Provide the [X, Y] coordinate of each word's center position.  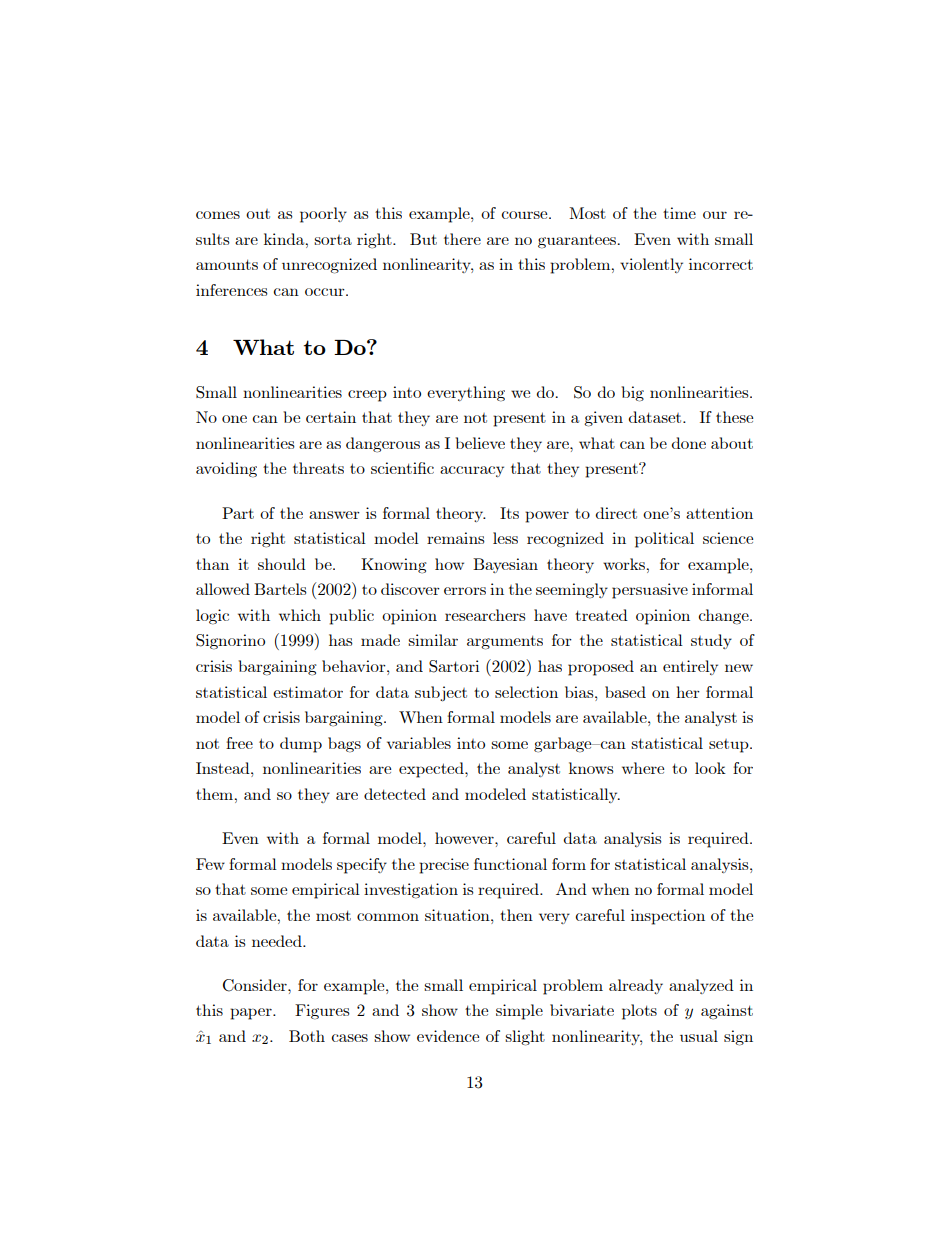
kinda [285, 239]
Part [238, 513]
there [462, 239]
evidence [448, 1036]
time [679, 213]
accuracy [472, 471]
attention [719, 513]
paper [252, 1014]
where [643, 768]
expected [432, 770]
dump [301, 745]
